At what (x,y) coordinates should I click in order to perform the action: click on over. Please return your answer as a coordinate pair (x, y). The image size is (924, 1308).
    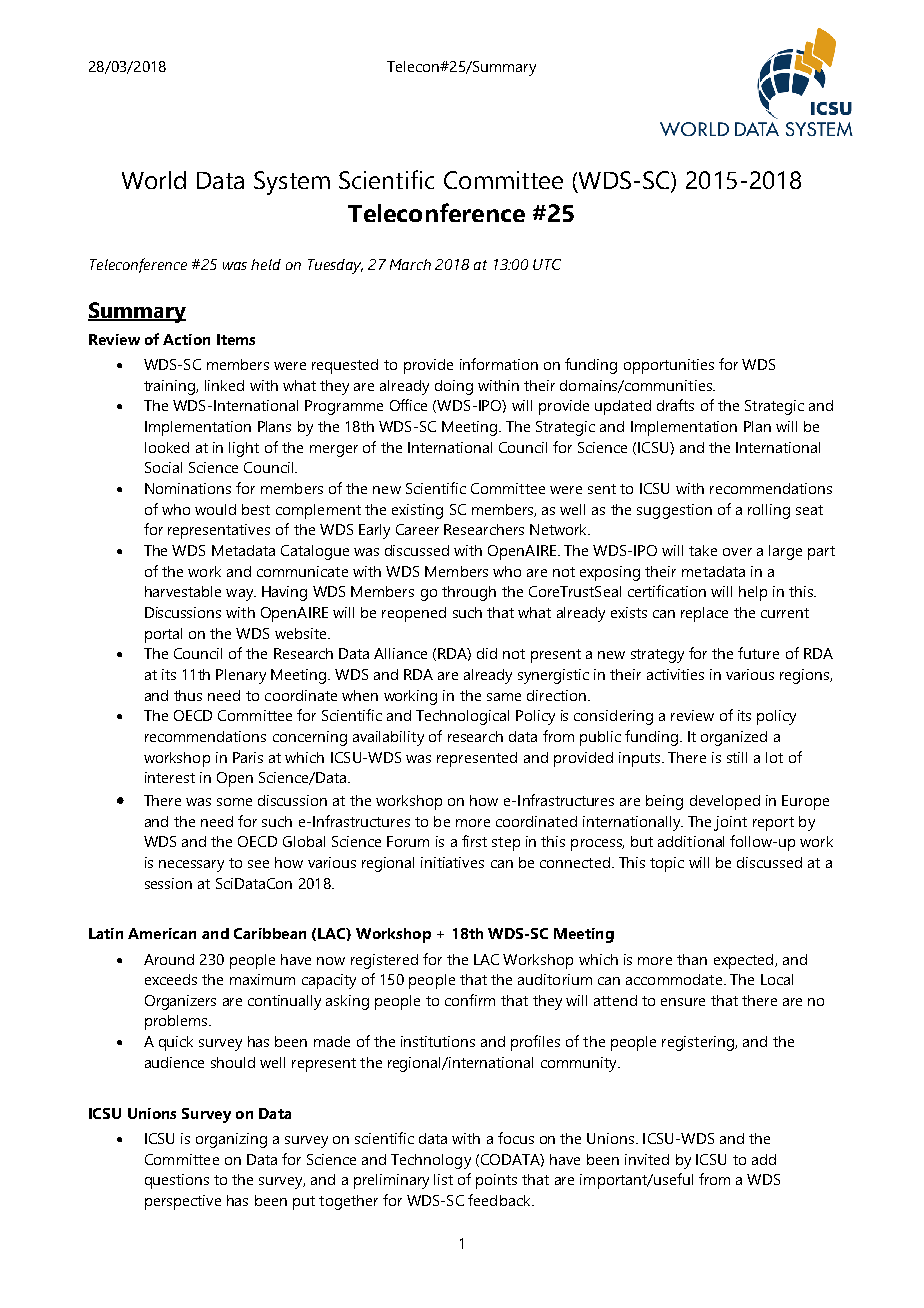
    Looking at the image, I should click on (737, 552).
